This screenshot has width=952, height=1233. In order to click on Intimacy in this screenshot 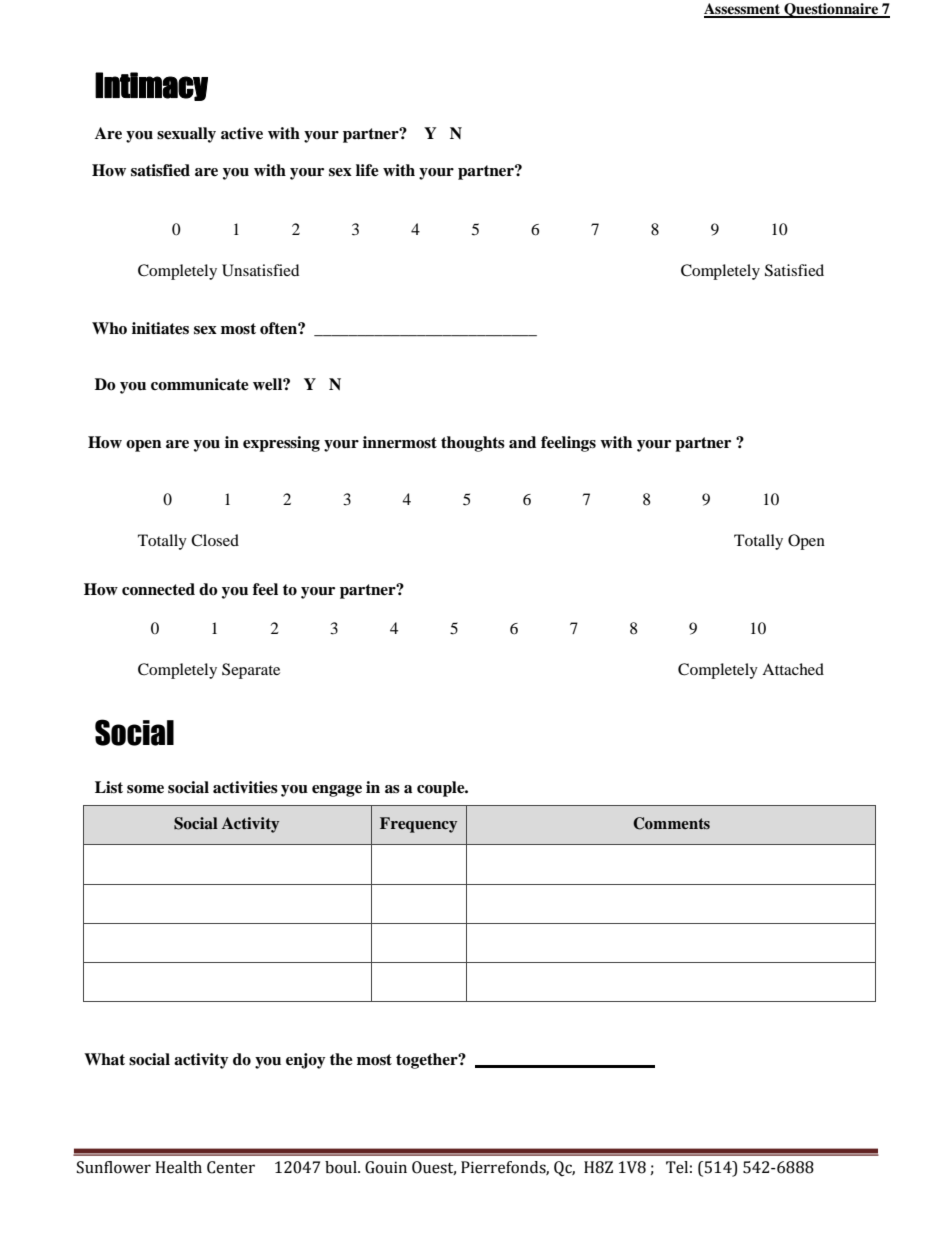, I will do `click(151, 86)`.
